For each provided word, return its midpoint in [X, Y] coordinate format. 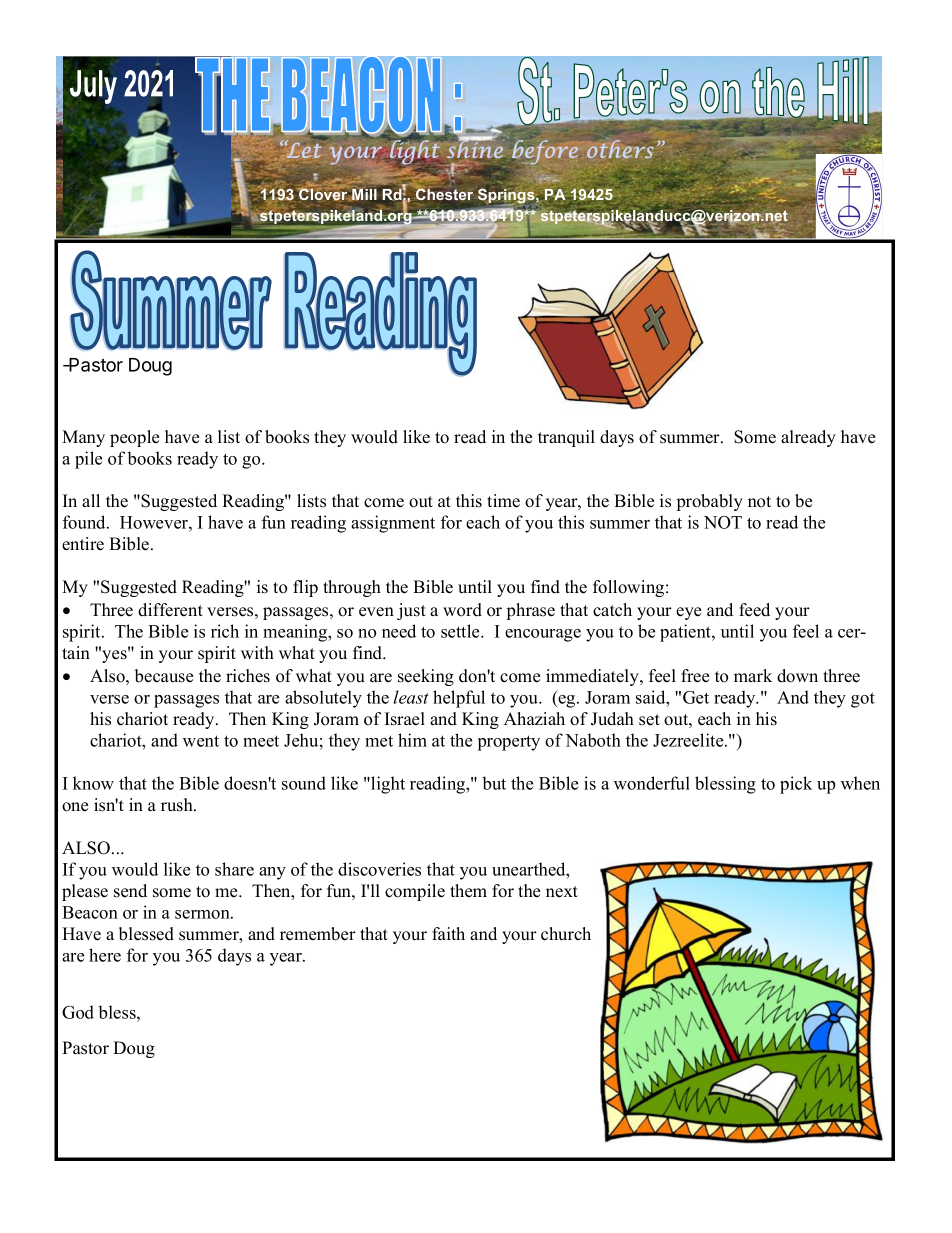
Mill [363, 193]
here [105, 955]
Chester [444, 193]
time [503, 501]
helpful [459, 699]
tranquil [566, 438]
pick [796, 785]
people [134, 438]
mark [753, 675]
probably [710, 502]
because [164, 676]
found [85, 522]
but [494, 783]
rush [178, 805]
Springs [507, 196]
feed [754, 610]
